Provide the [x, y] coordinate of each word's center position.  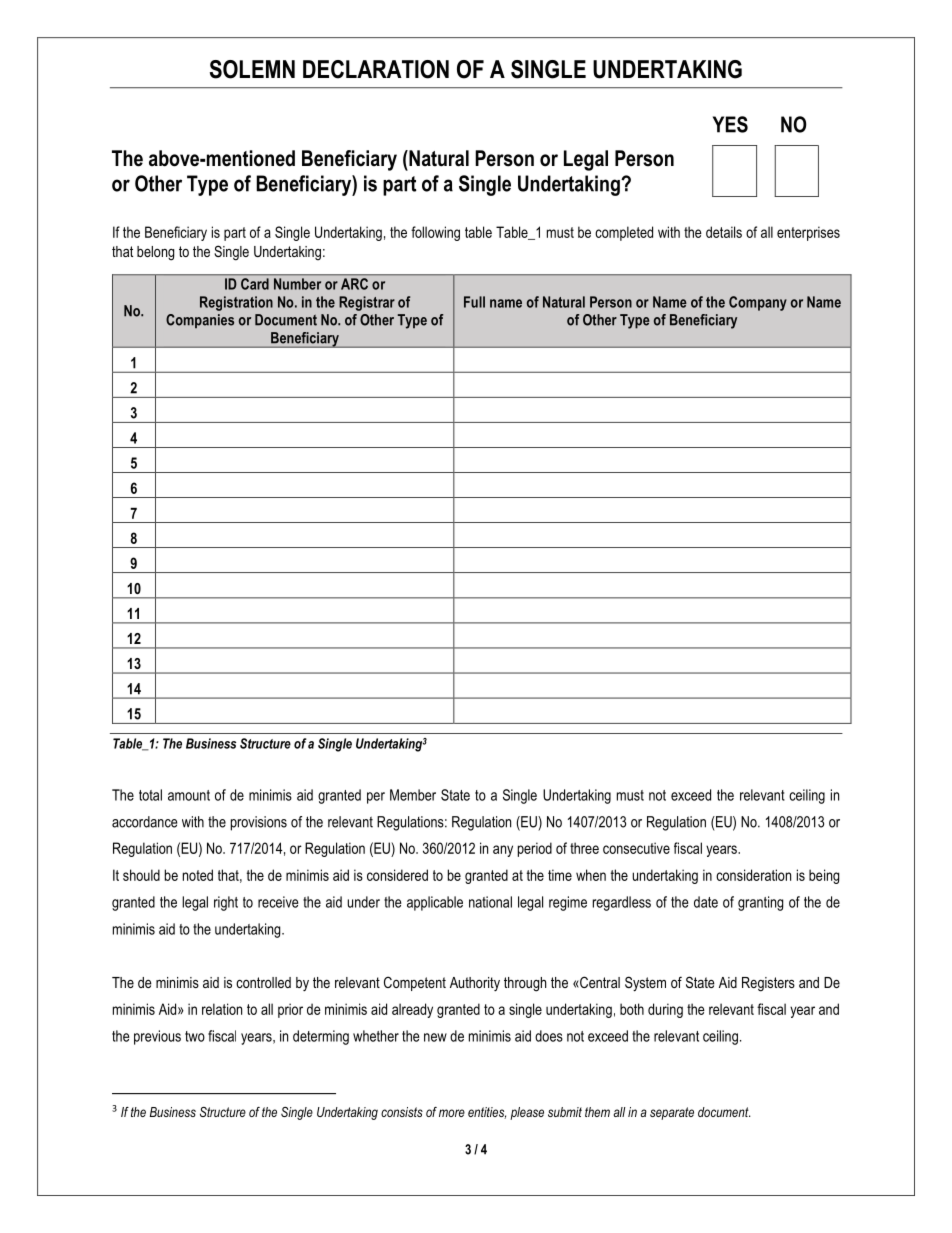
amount [189, 795]
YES [730, 124]
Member [413, 795]
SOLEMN [252, 69]
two [195, 1036]
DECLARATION [376, 69]
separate [672, 1113]
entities [487, 1113]
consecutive [636, 848]
